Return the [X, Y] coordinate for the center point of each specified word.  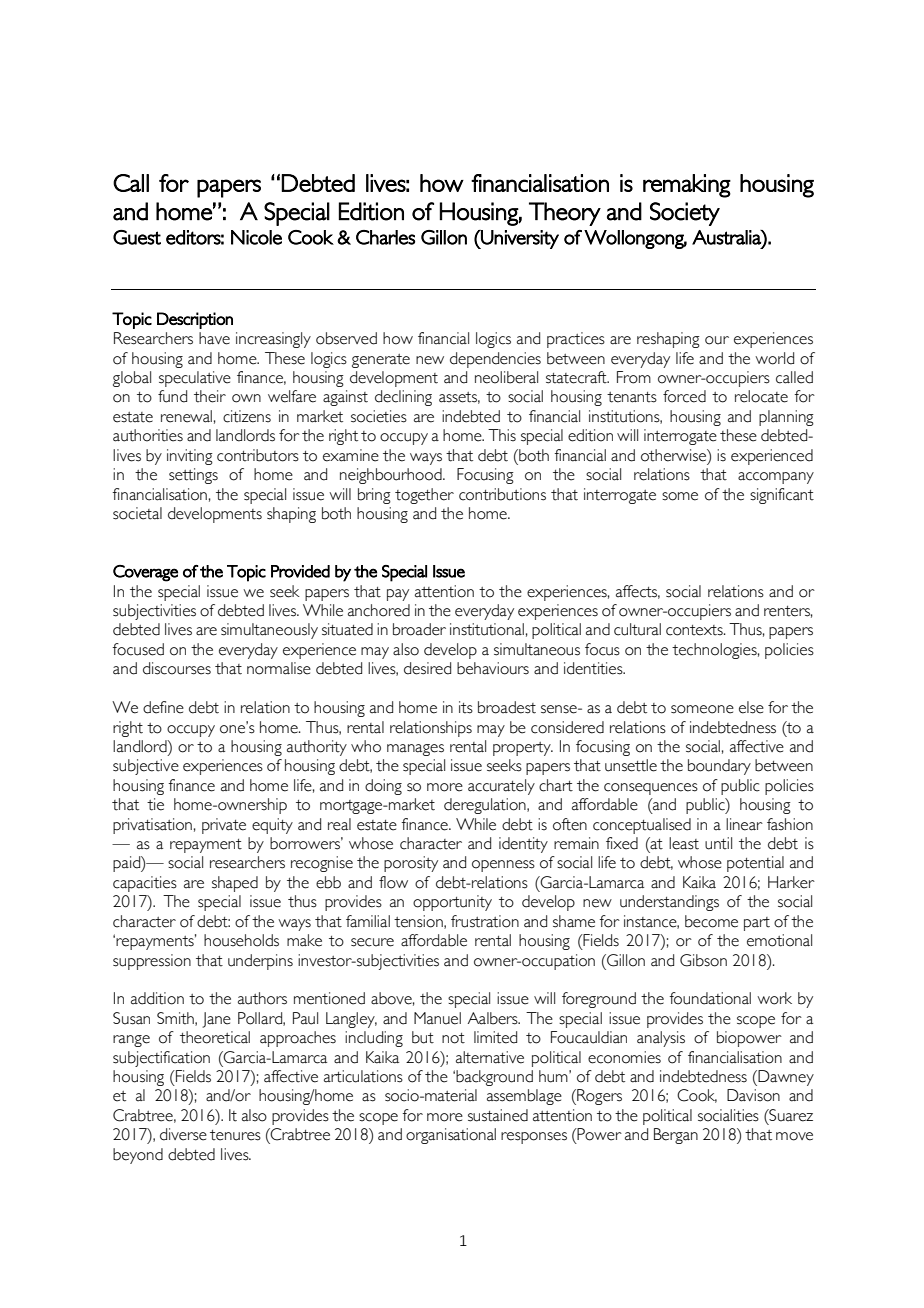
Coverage [145, 573]
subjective [146, 767]
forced [684, 396]
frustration [485, 921]
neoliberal [506, 377]
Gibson [703, 960]
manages [415, 750]
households [241, 940]
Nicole [256, 237]
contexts [695, 630]
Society [685, 214]
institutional [487, 629]
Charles [385, 237]
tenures [235, 1135]
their [210, 396]
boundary [719, 767]
